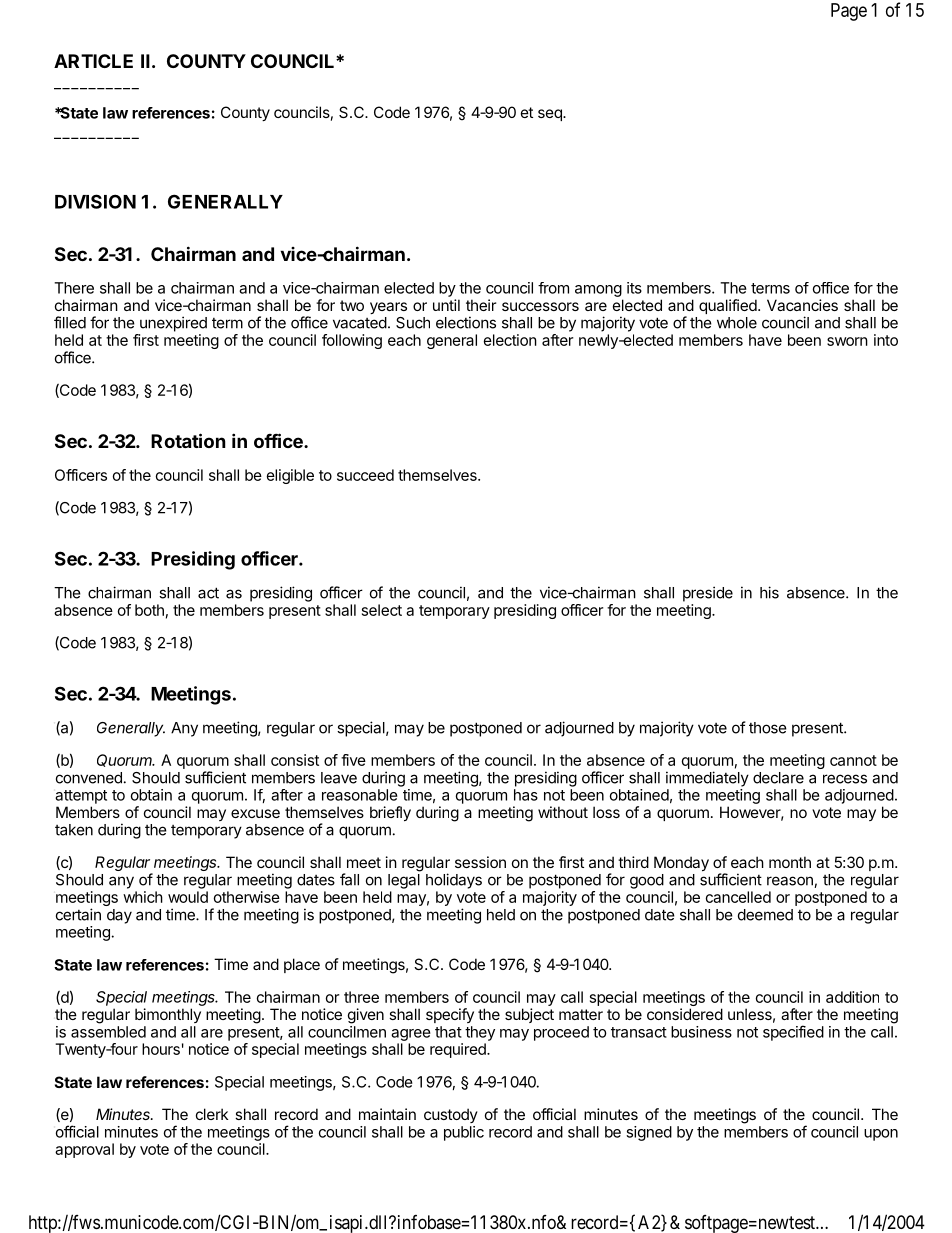 The image size is (952, 1233). I want to click on would, so click(188, 897).
